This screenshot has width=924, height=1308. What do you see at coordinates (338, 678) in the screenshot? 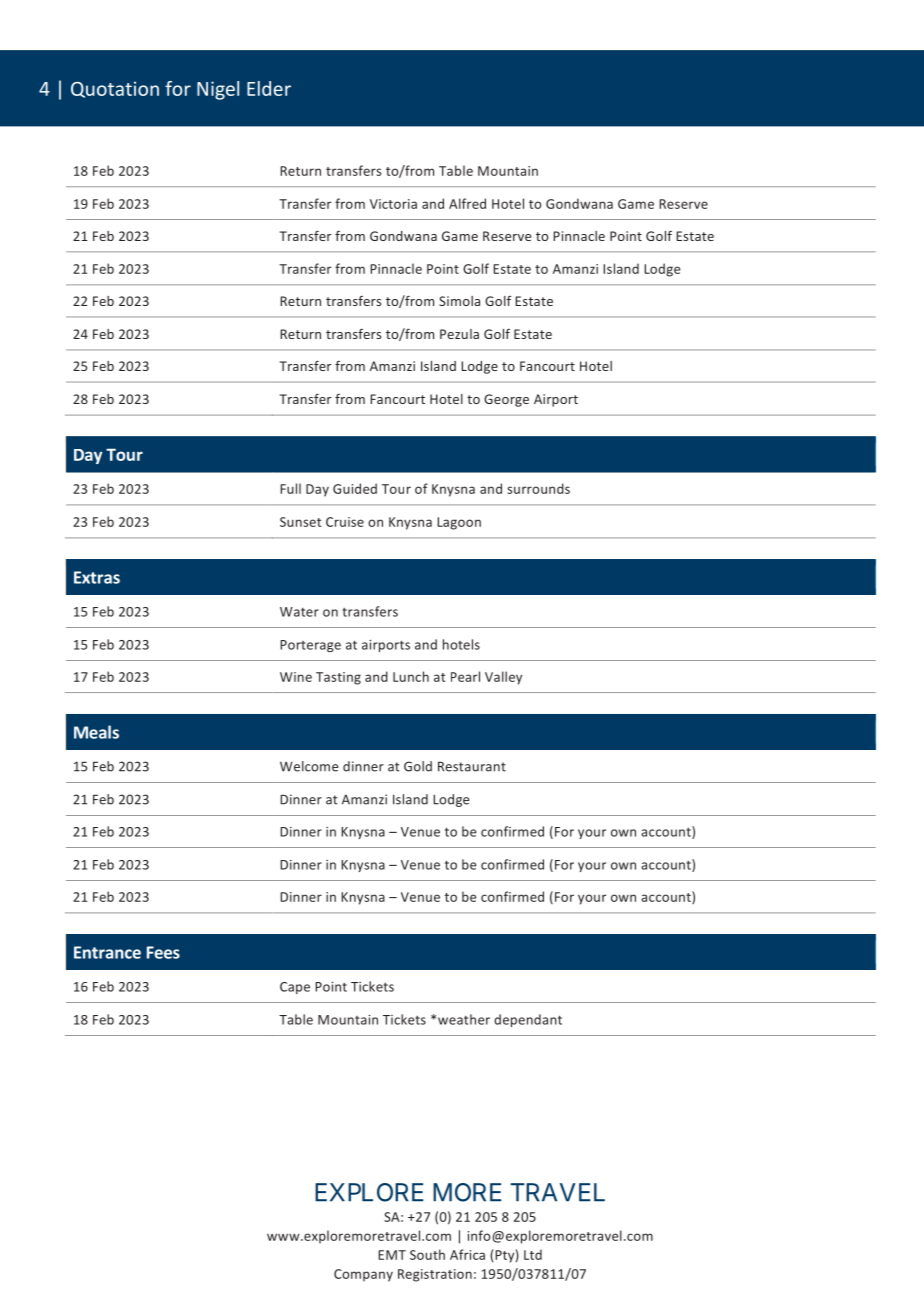
I see `Tasting` at bounding box center [338, 678].
